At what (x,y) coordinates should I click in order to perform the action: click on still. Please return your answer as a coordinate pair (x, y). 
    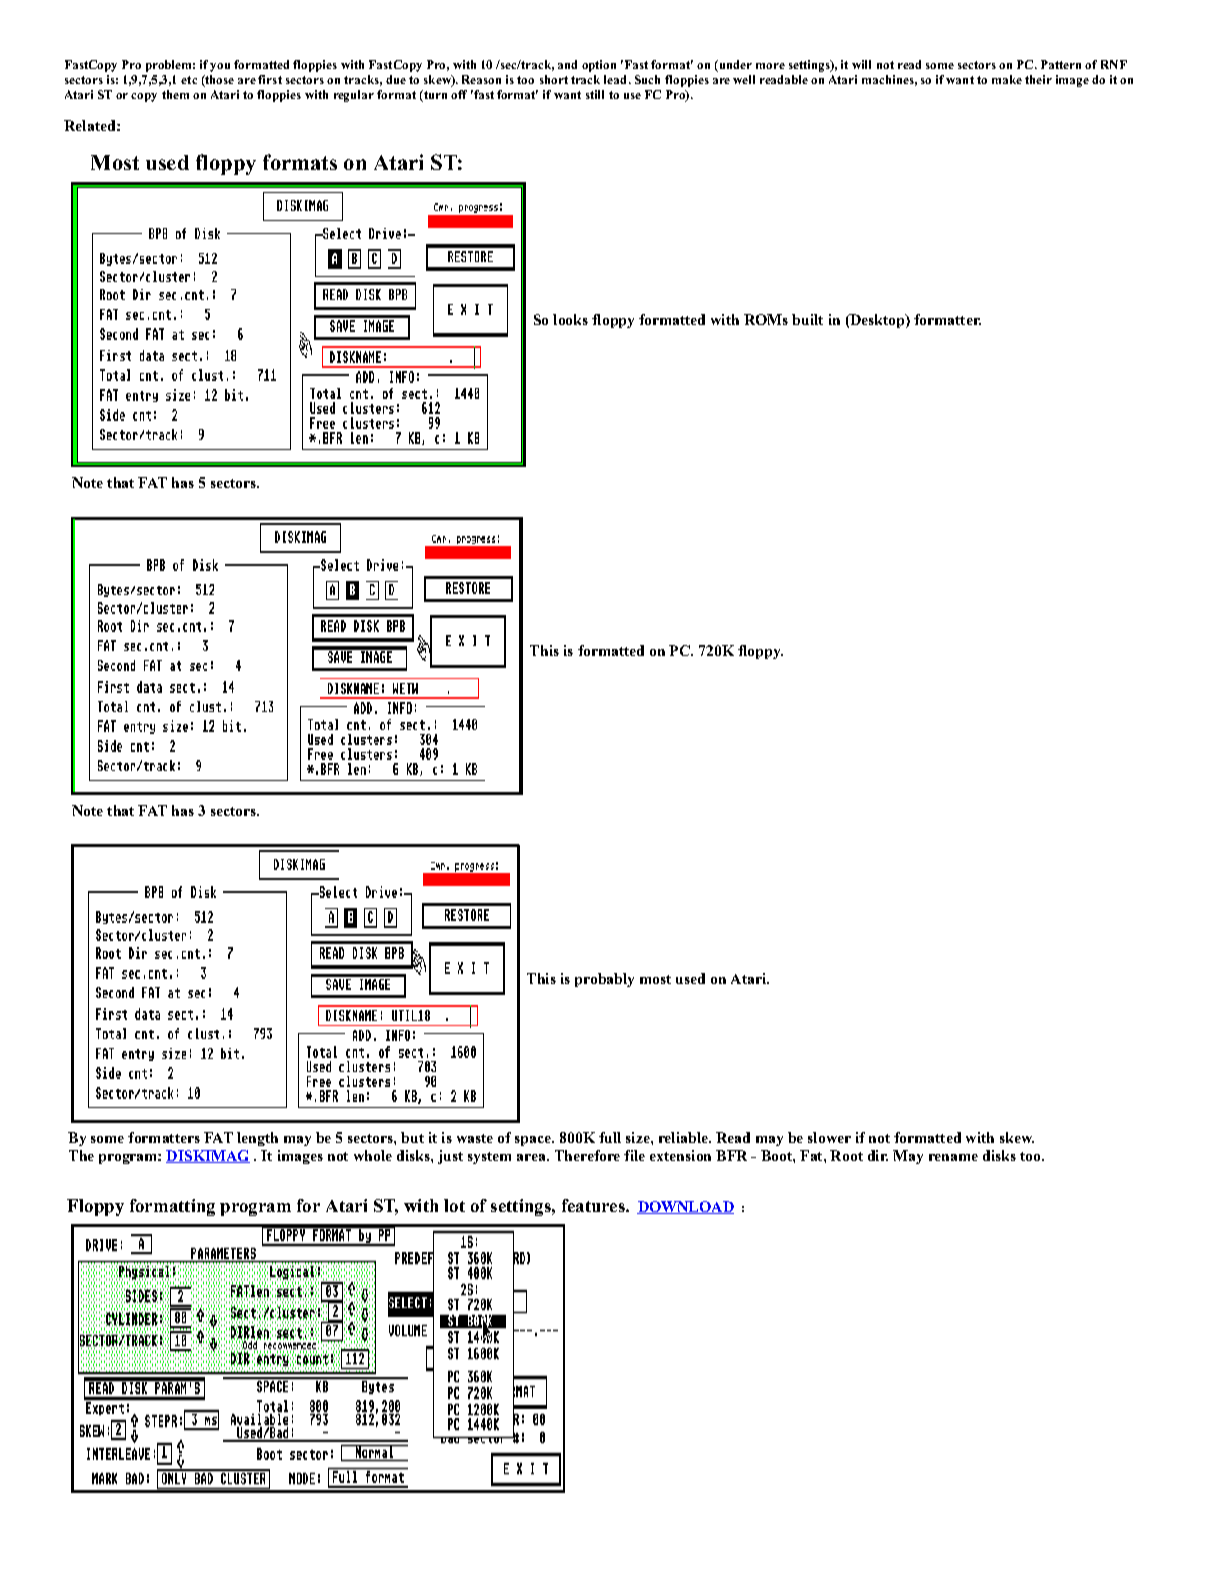
    Looking at the image, I should click on (595, 94).
